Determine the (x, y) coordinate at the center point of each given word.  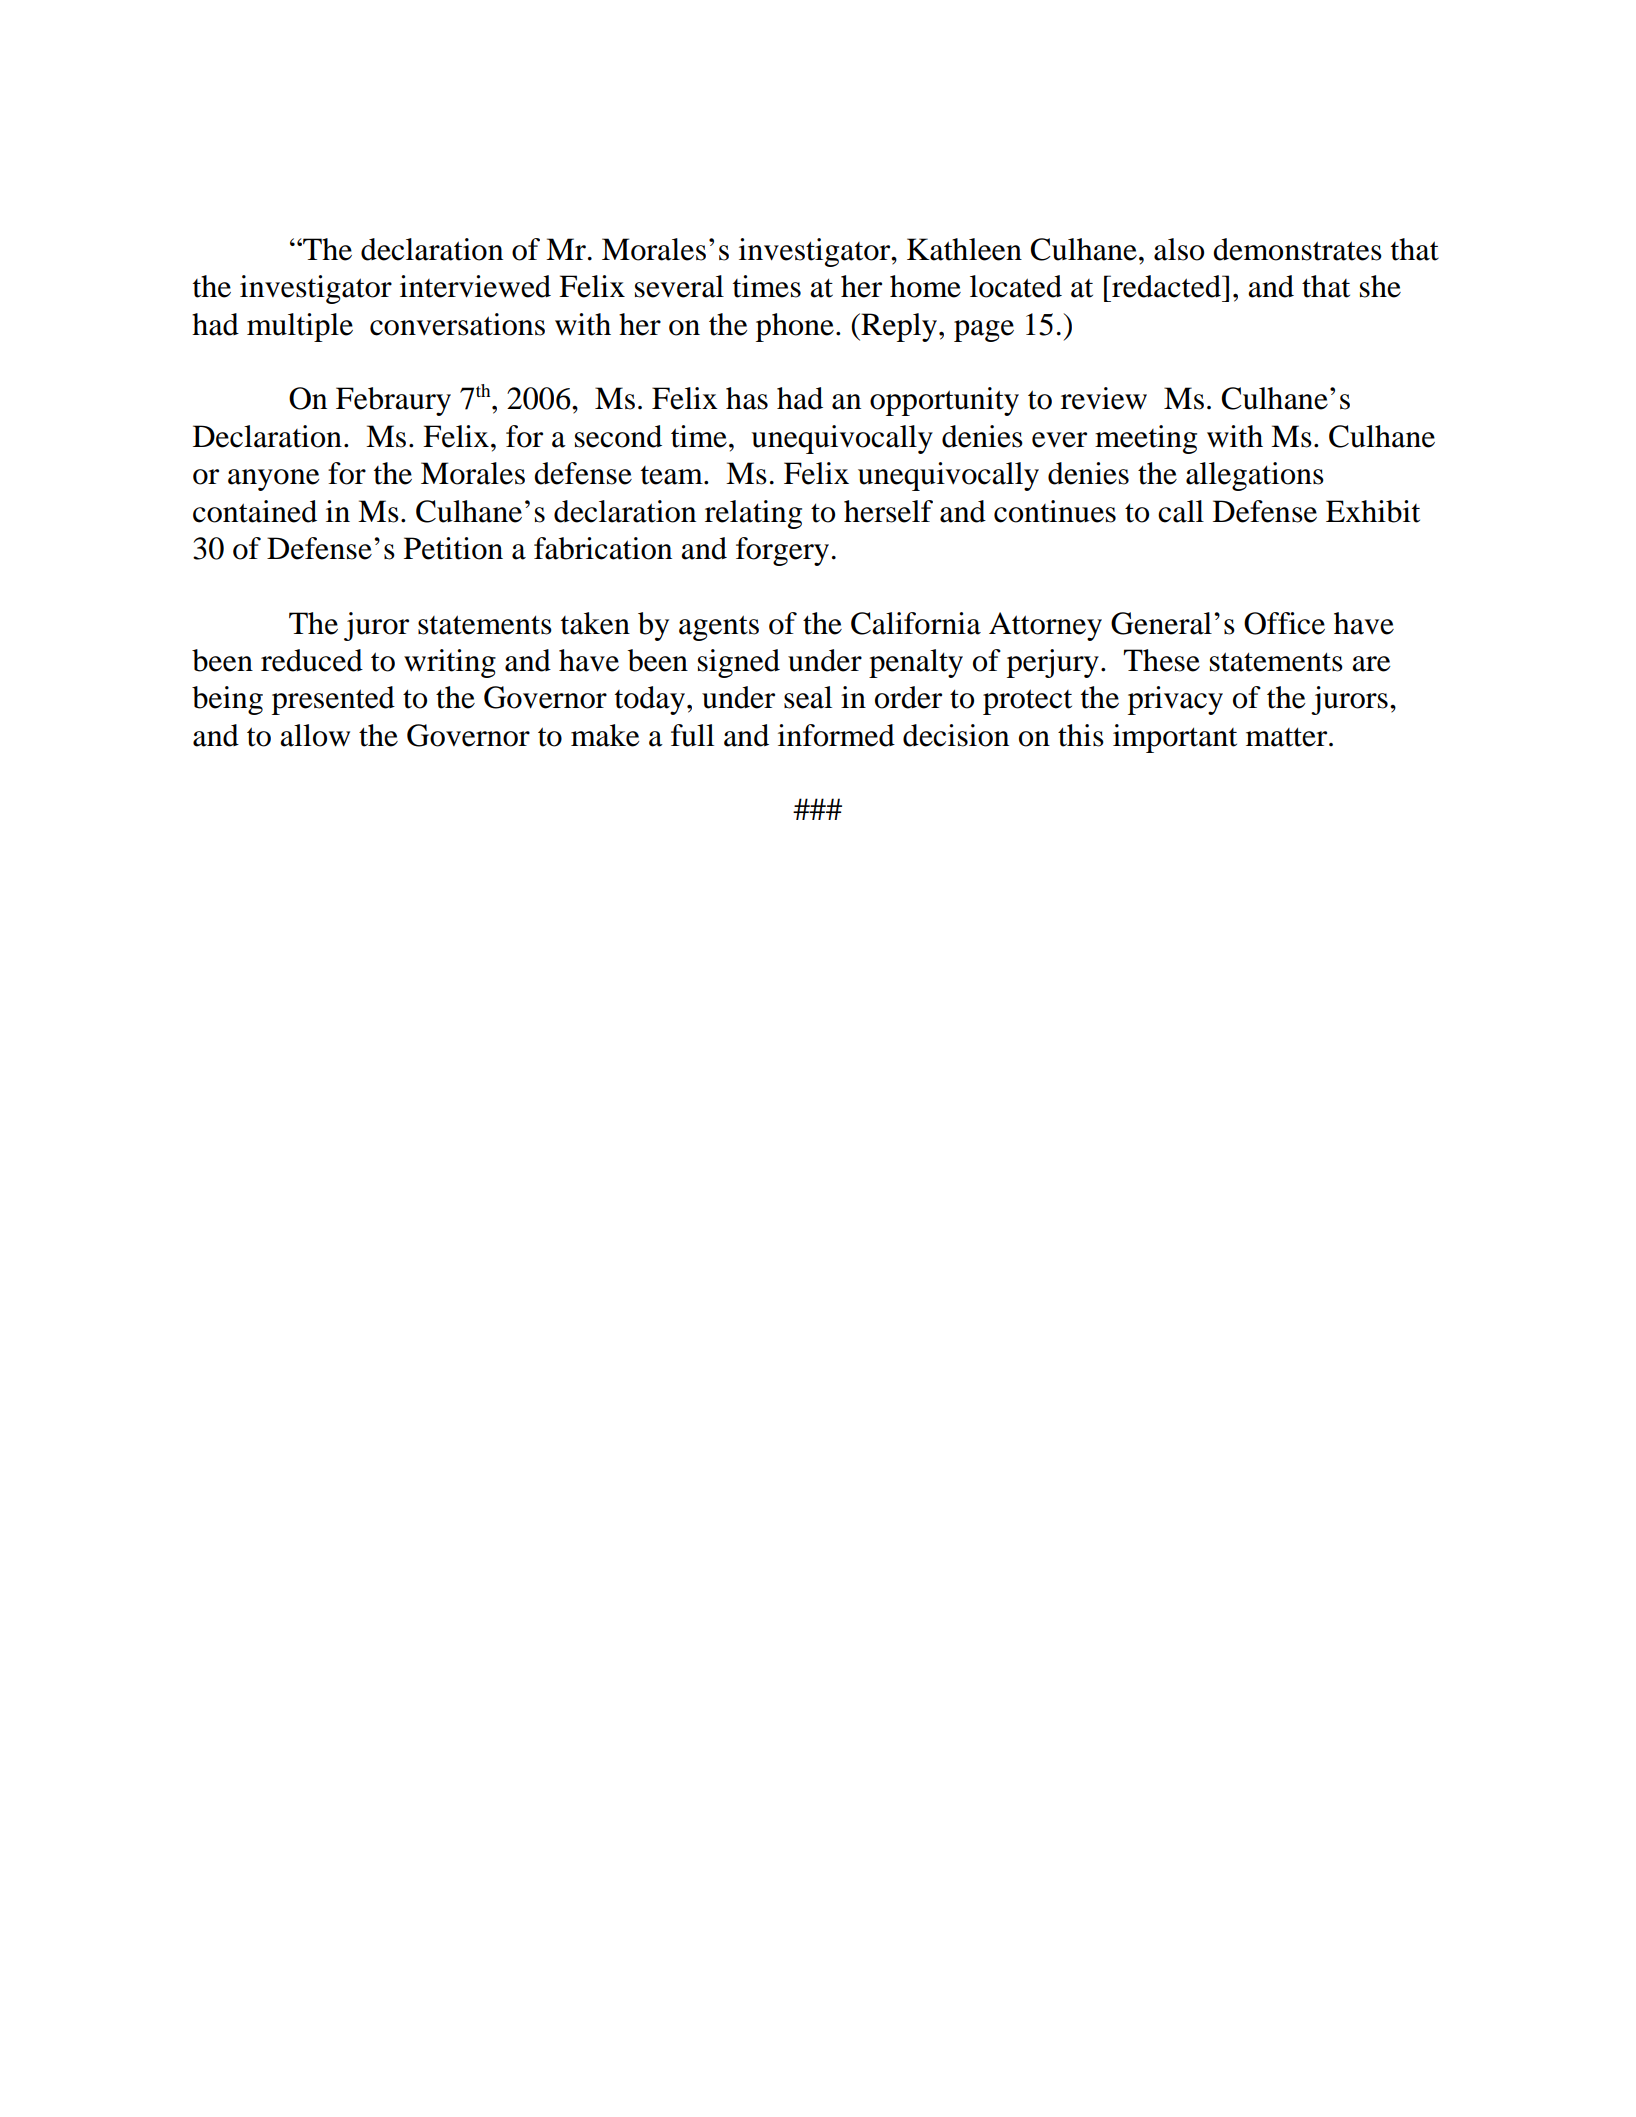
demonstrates (1297, 249)
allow (315, 735)
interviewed (475, 286)
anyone (273, 480)
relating (753, 514)
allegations (1255, 476)
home (925, 286)
